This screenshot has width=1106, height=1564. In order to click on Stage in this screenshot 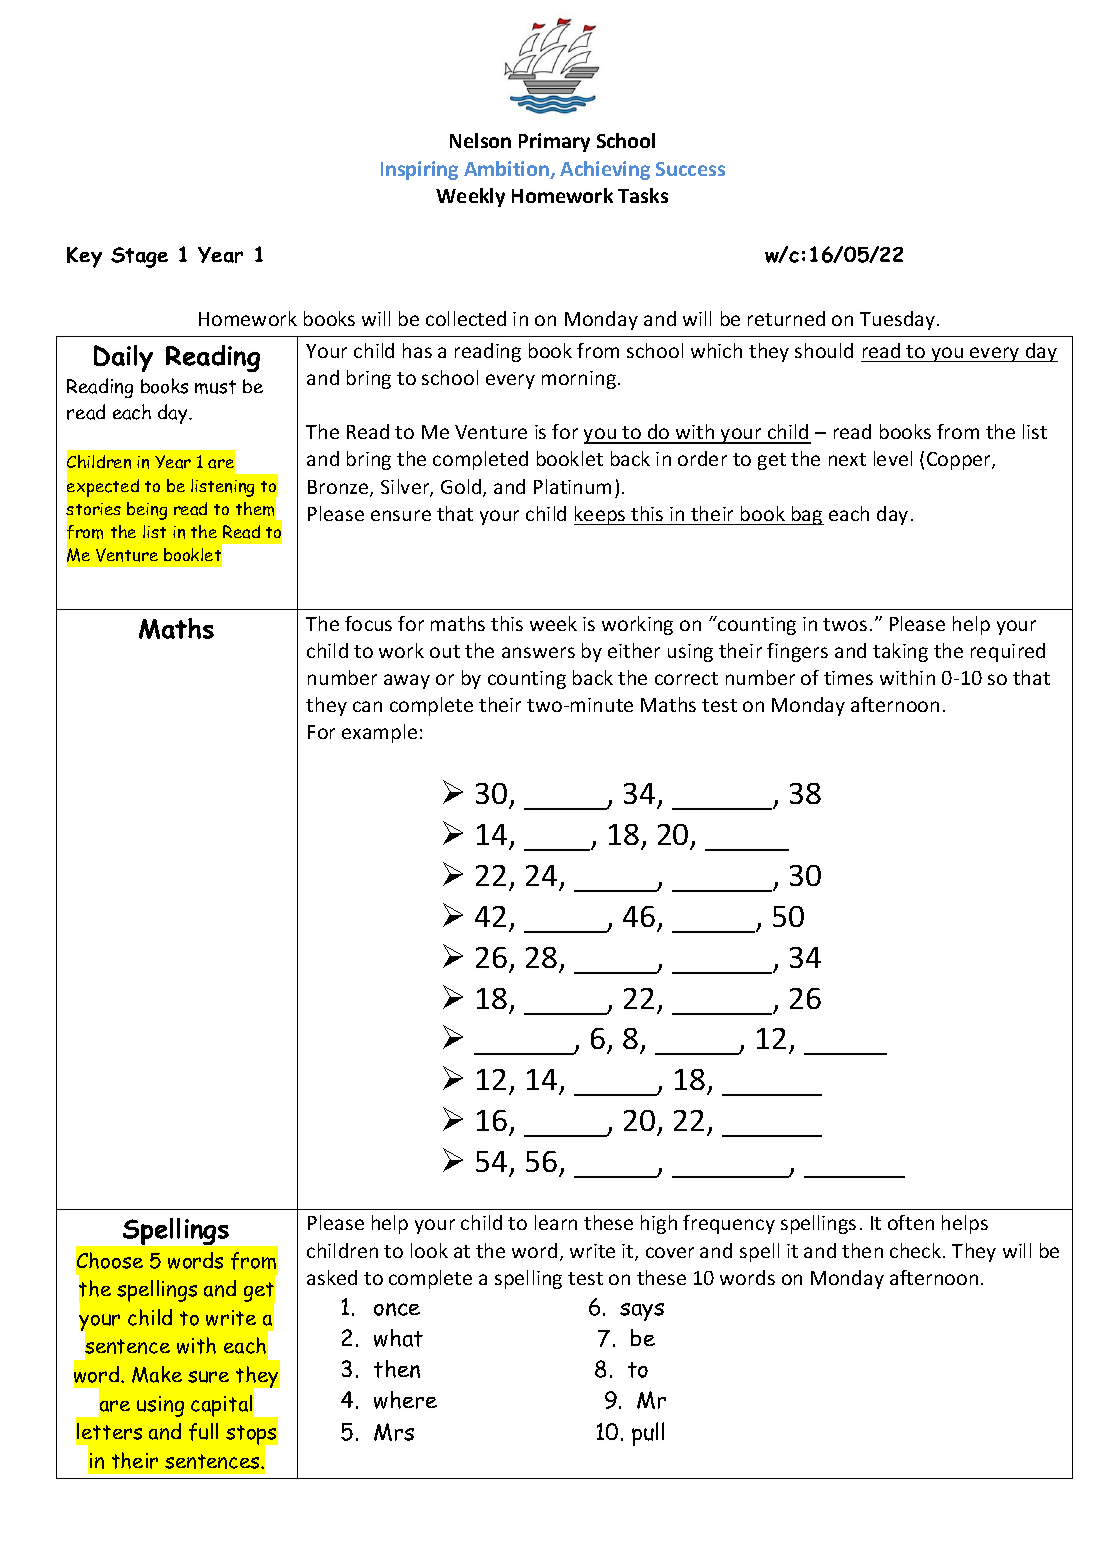, I will do `click(139, 257)`.
